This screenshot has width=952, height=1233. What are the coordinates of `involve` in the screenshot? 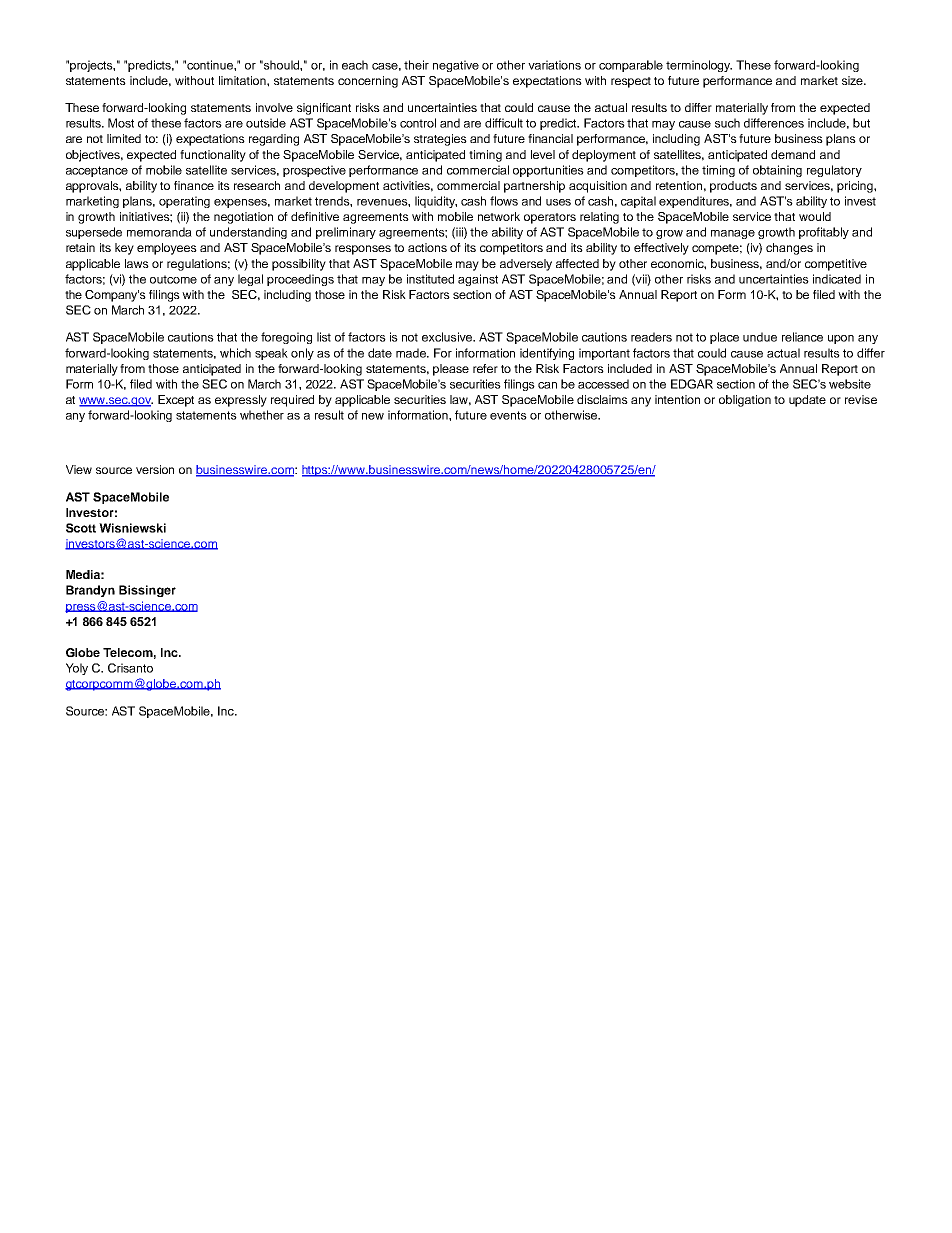 It's located at (274, 107).
